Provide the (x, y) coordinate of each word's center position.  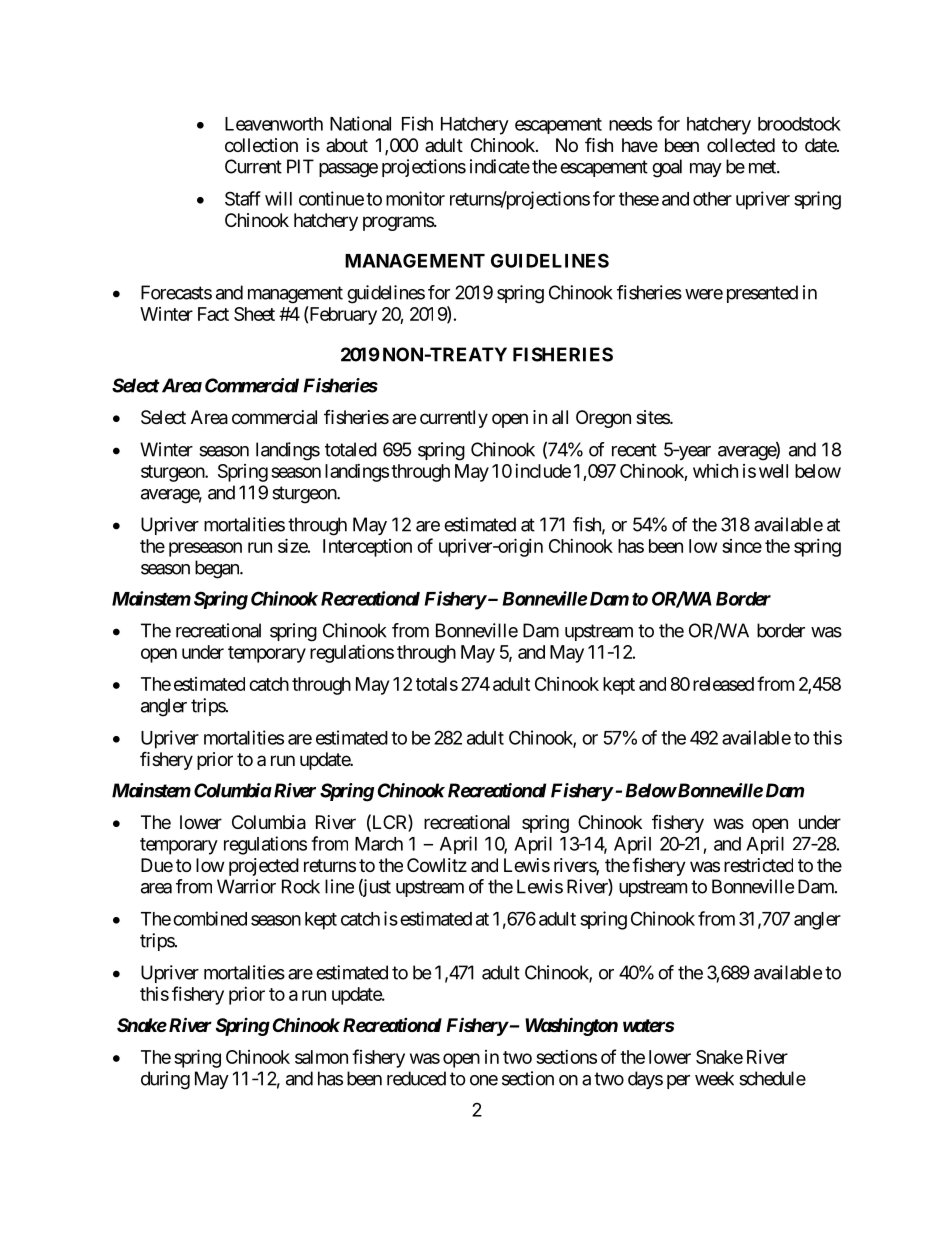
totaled (351, 449)
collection (261, 145)
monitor (415, 198)
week (714, 1078)
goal (667, 168)
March (379, 844)
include (543, 471)
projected (264, 867)
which (715, 471)
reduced (416, 1078)
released (723, 684)
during (165, 1080)
